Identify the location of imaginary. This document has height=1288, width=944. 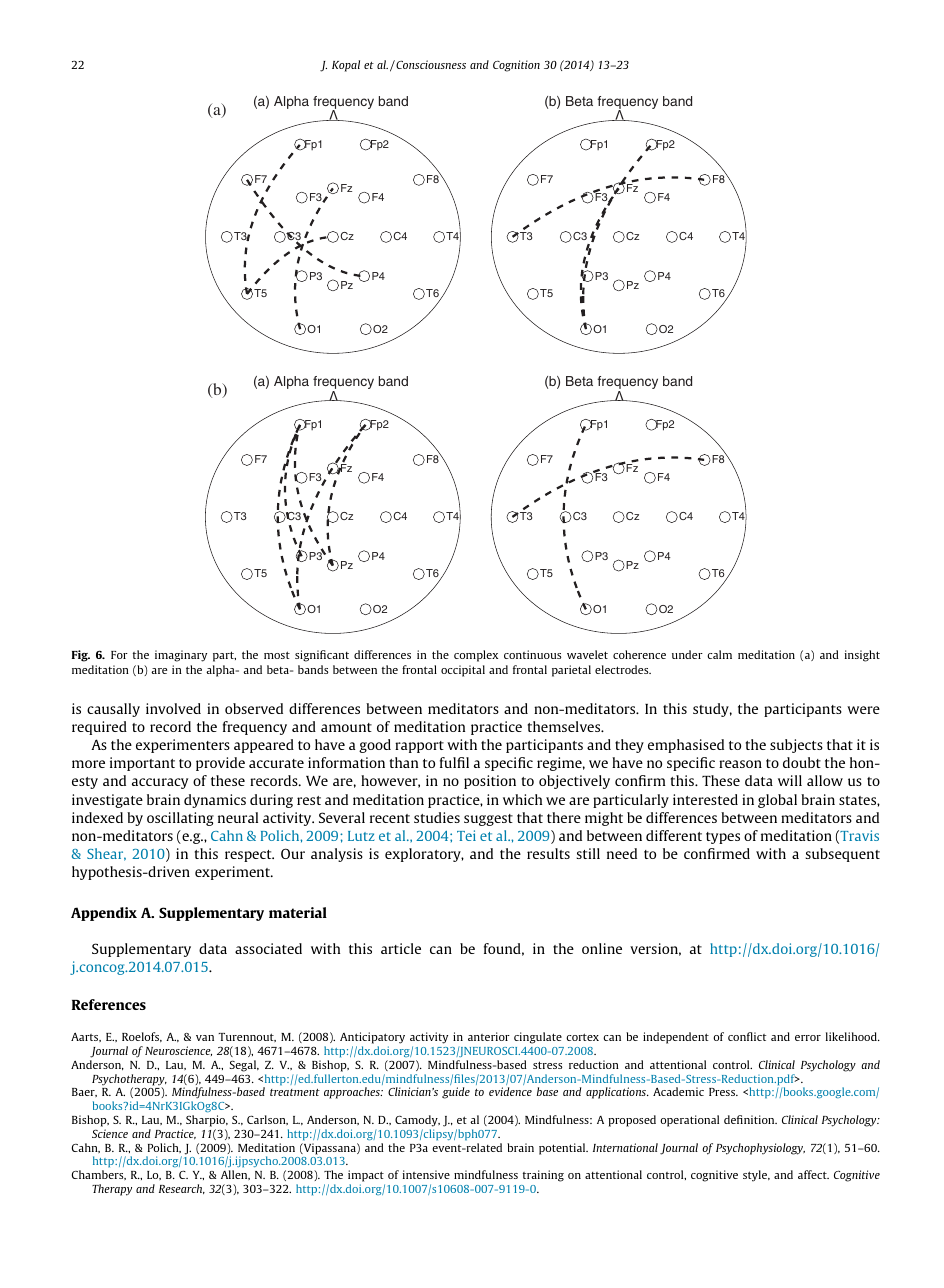
(181, 656).
